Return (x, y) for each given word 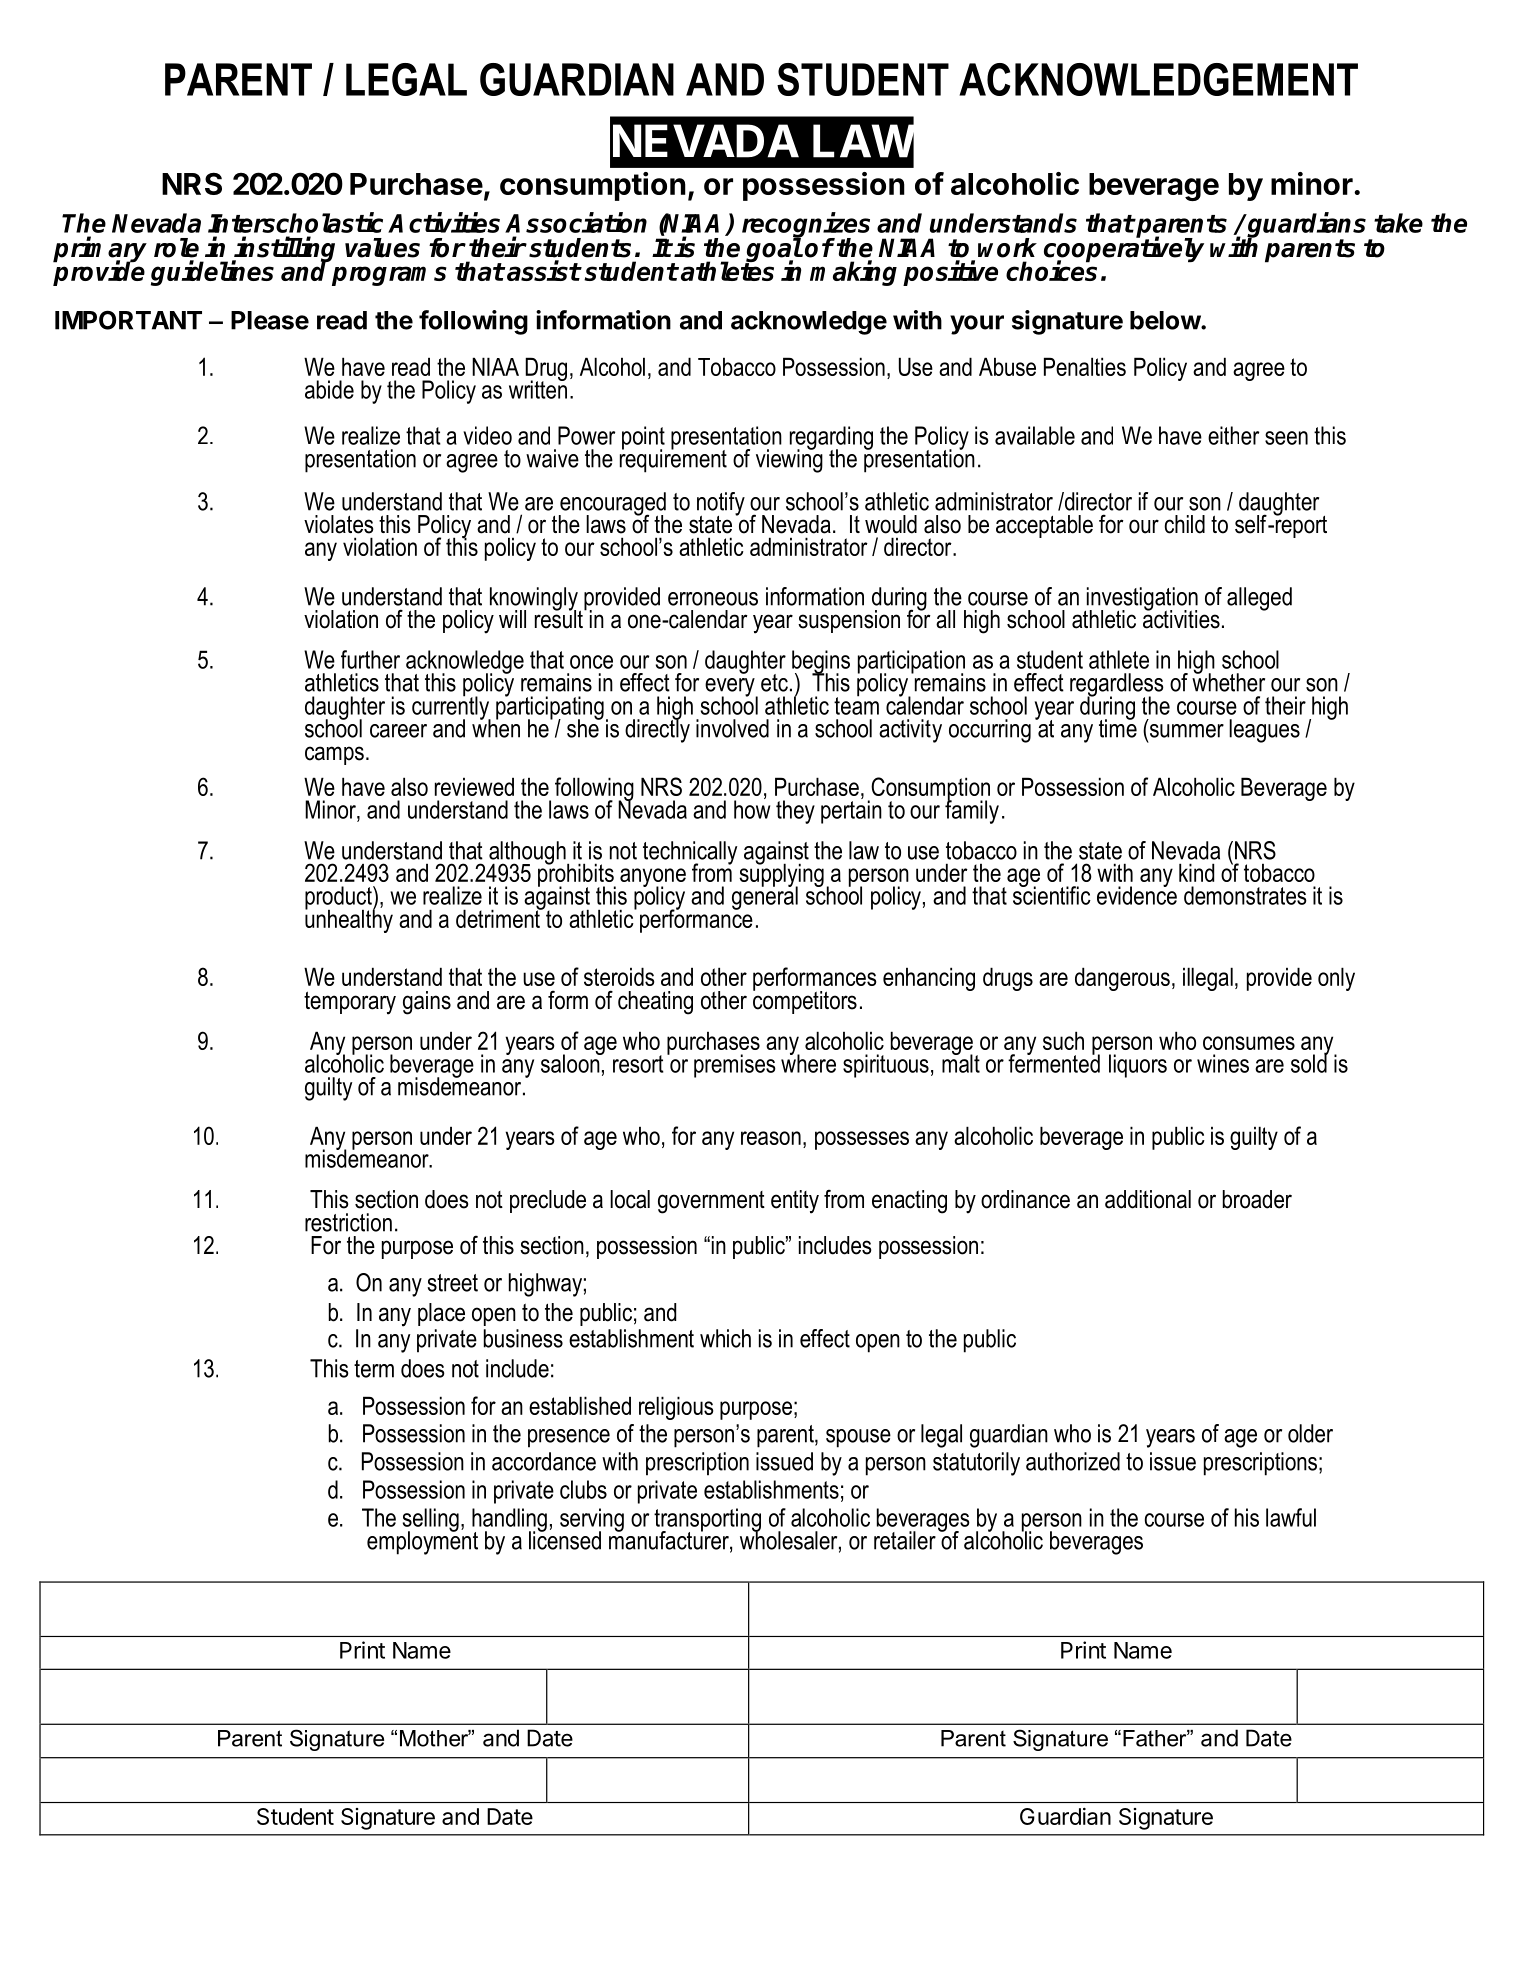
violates (339, 524)
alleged (1259, 599)
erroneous (713, 599)
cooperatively (1124, 250)
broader (1257, 1199)
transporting (707, 1521)
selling (431, 1521)
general (765, 897)
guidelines (212, 273)
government (711, 1202)
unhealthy (349, 920)
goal (773, 250)
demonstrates (1245, 895)
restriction (348, 1222)
